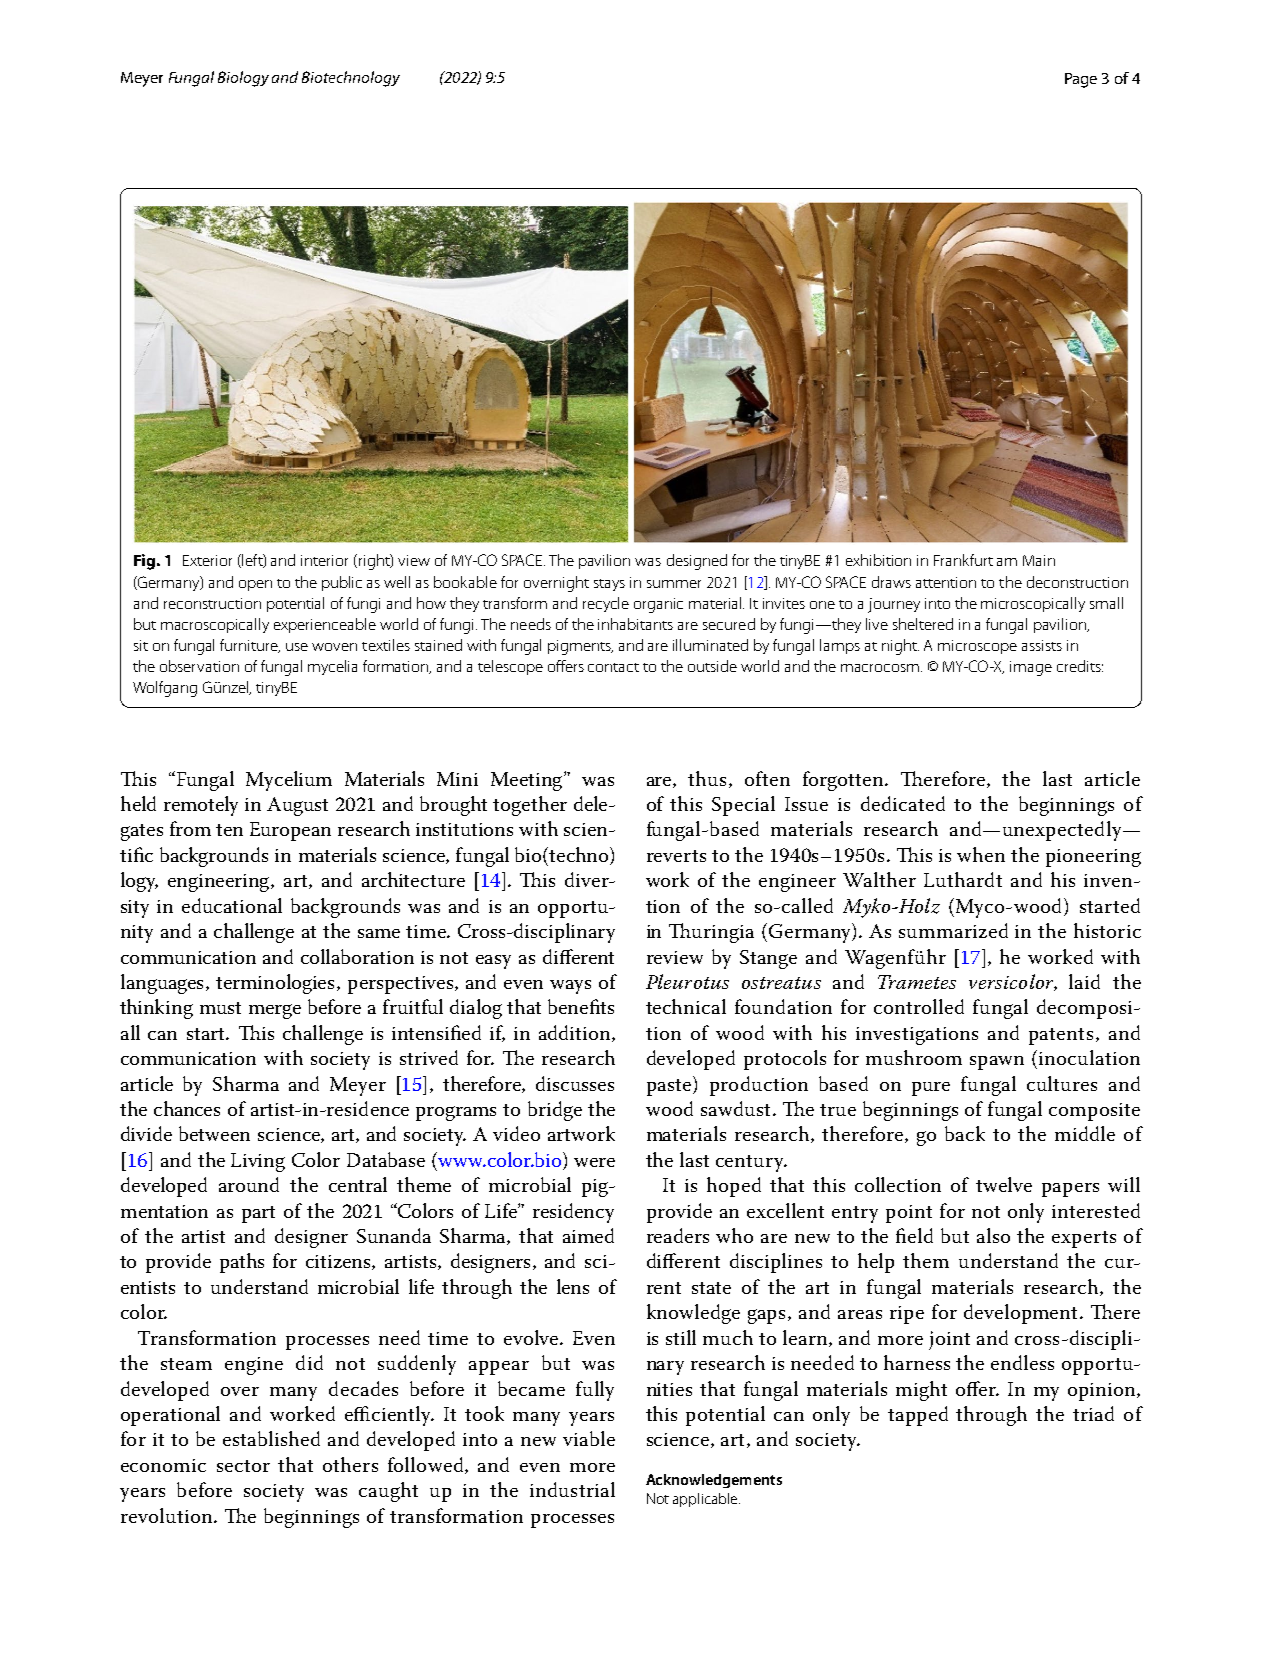  Describe the element at coordinates (1062, 1083) in the image. I see `cultures` at that location.
